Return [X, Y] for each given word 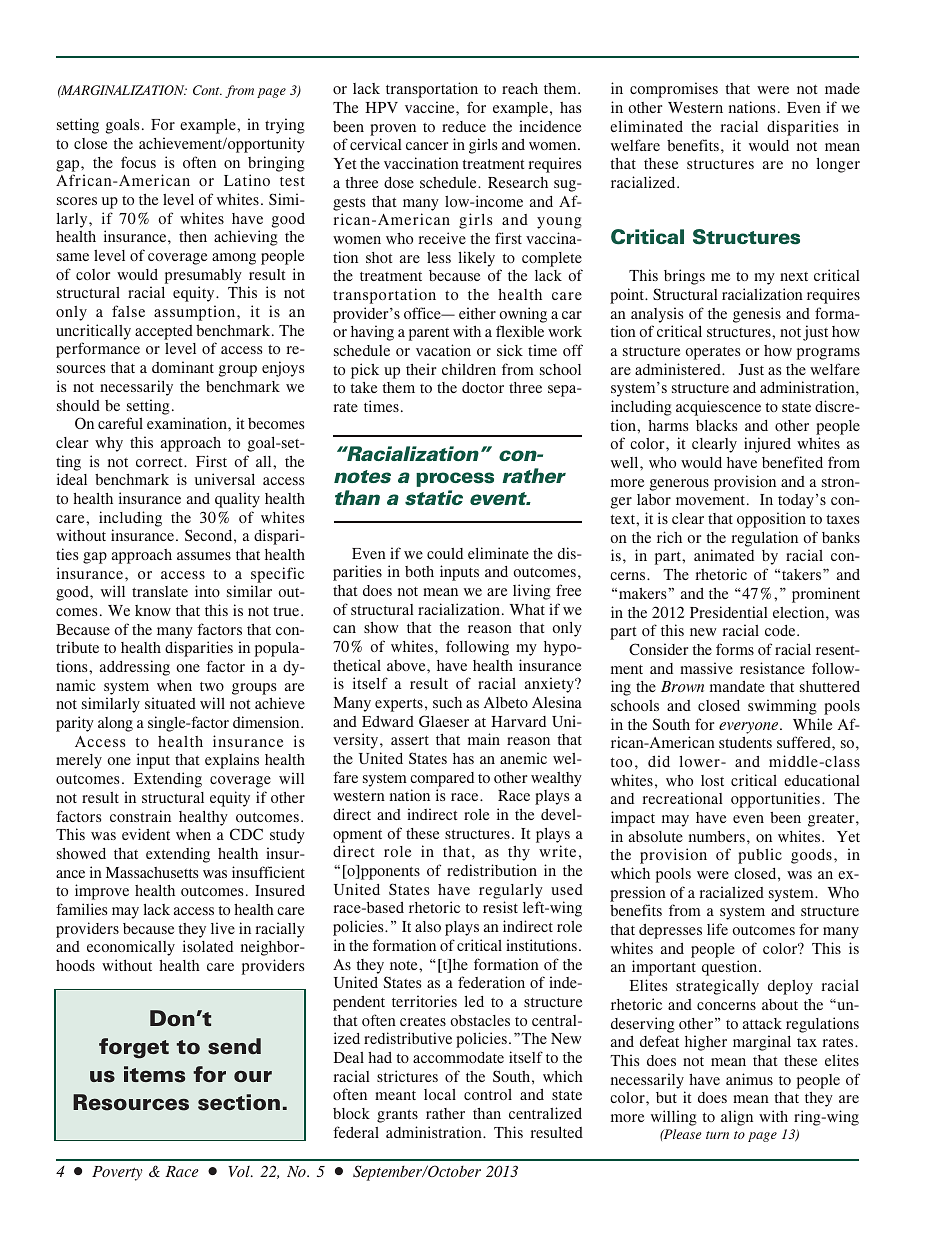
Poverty [117, 1173]
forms [735, 649]
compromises [674, 90]
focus [138, 162]
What [527, 609]
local [440, 1094]
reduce [464, 126]
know [153, 610]
